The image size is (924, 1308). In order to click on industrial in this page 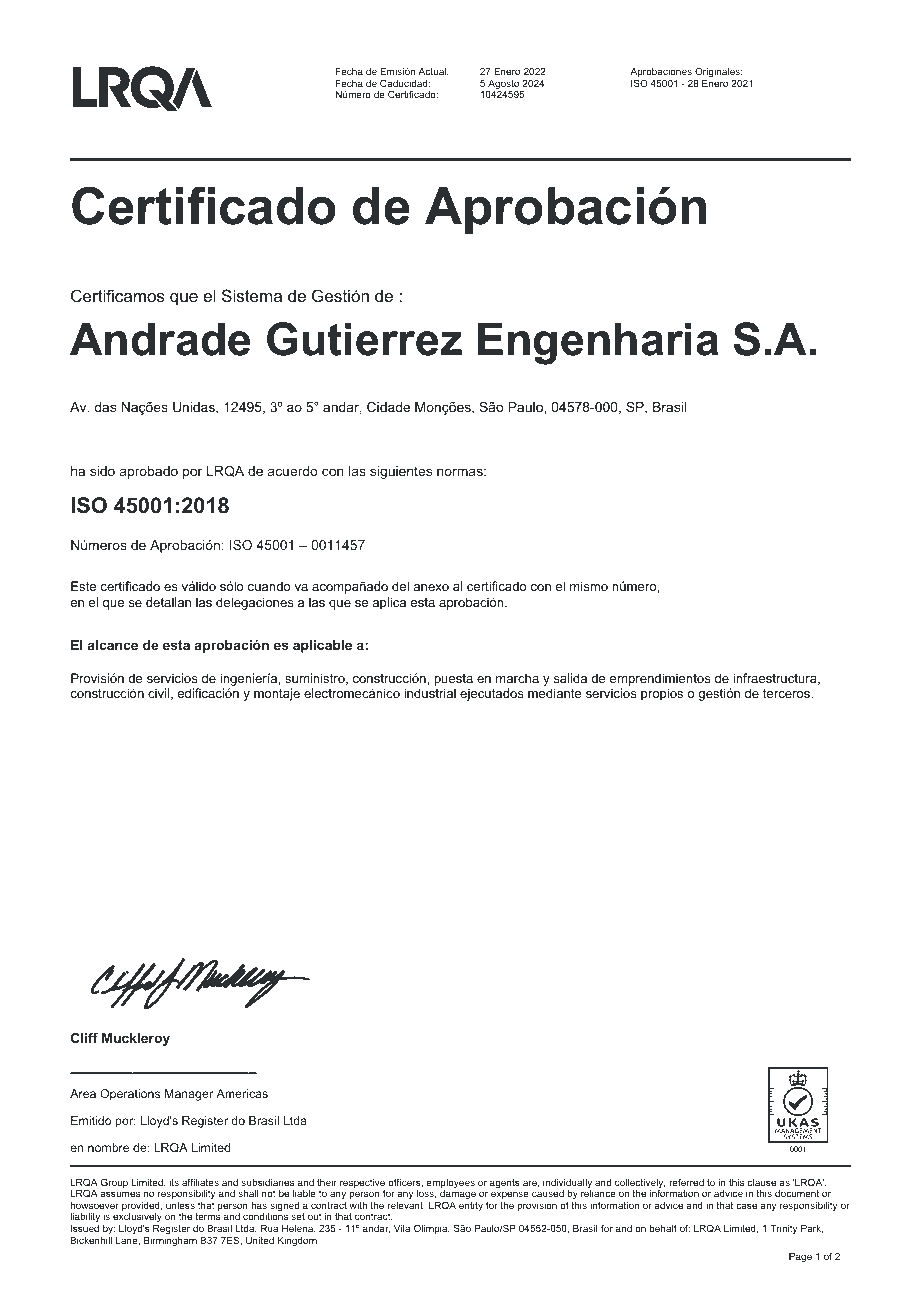, I will do `click(430, 693)`.
